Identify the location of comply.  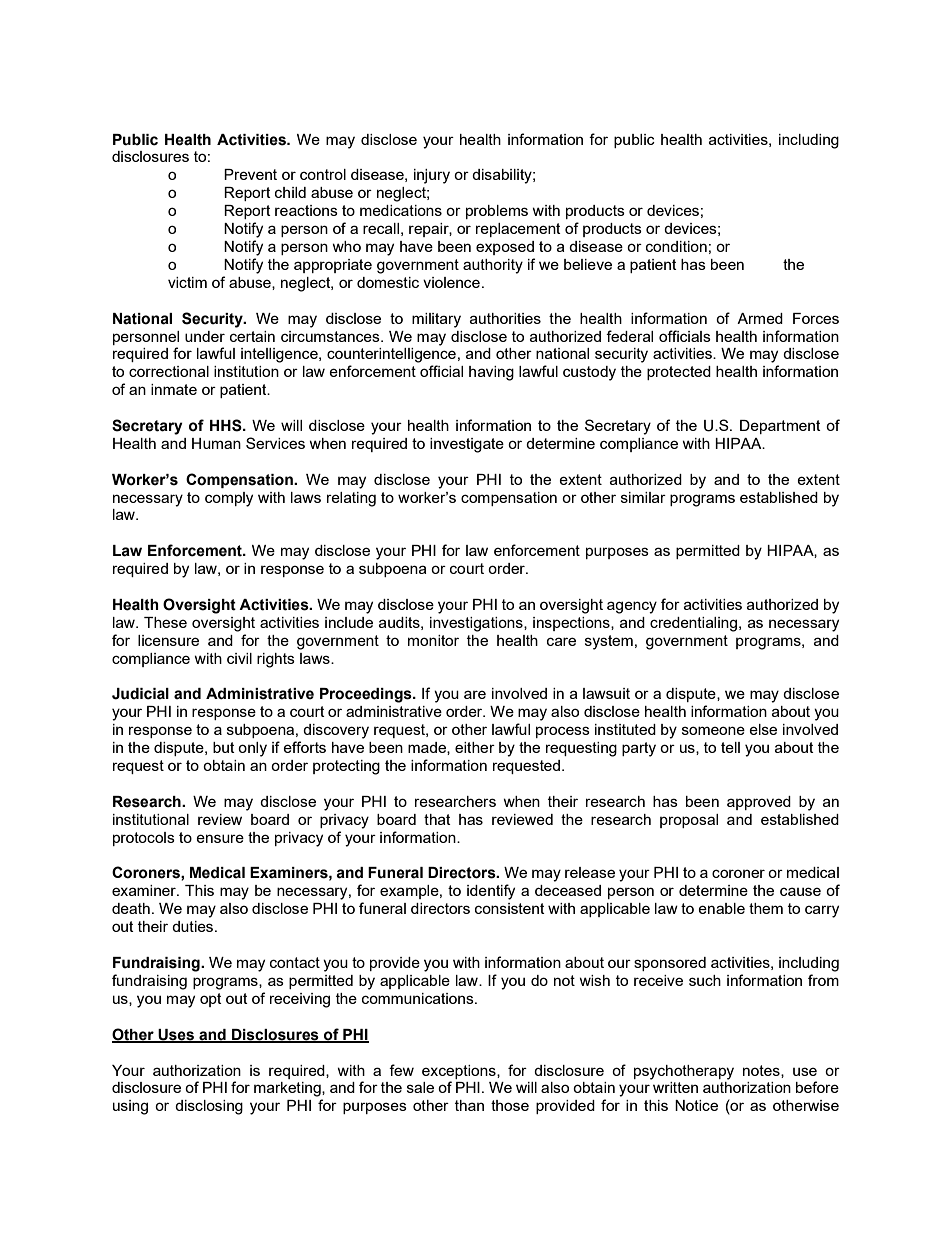
(229, 499).
